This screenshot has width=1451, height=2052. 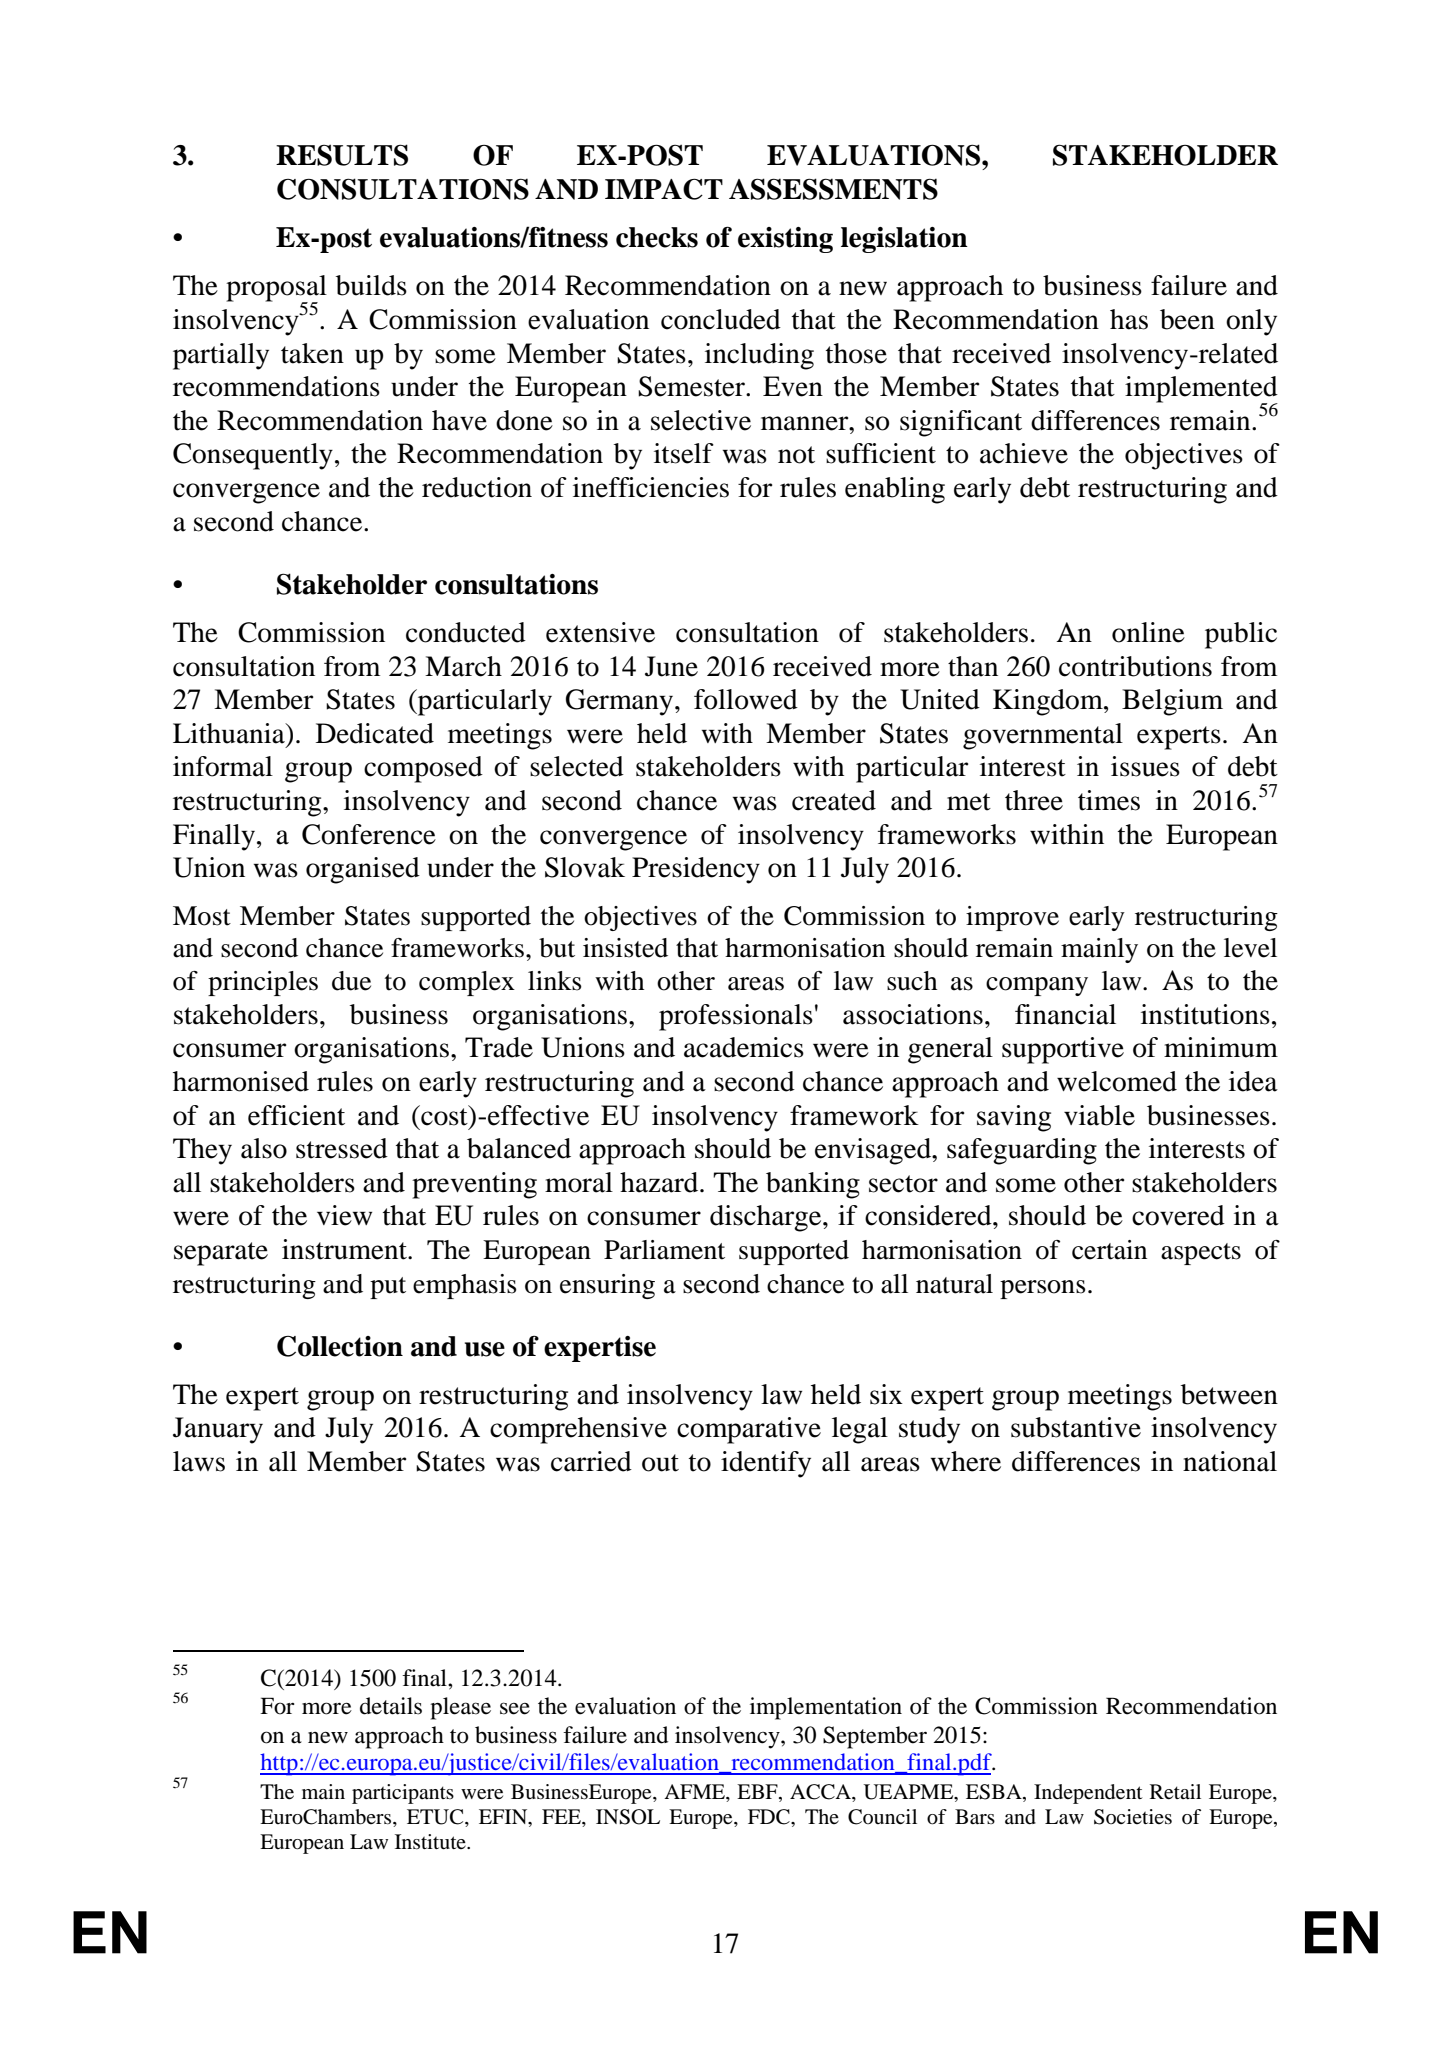 I want to click on Parliament, so click(x=664, y=1250).
